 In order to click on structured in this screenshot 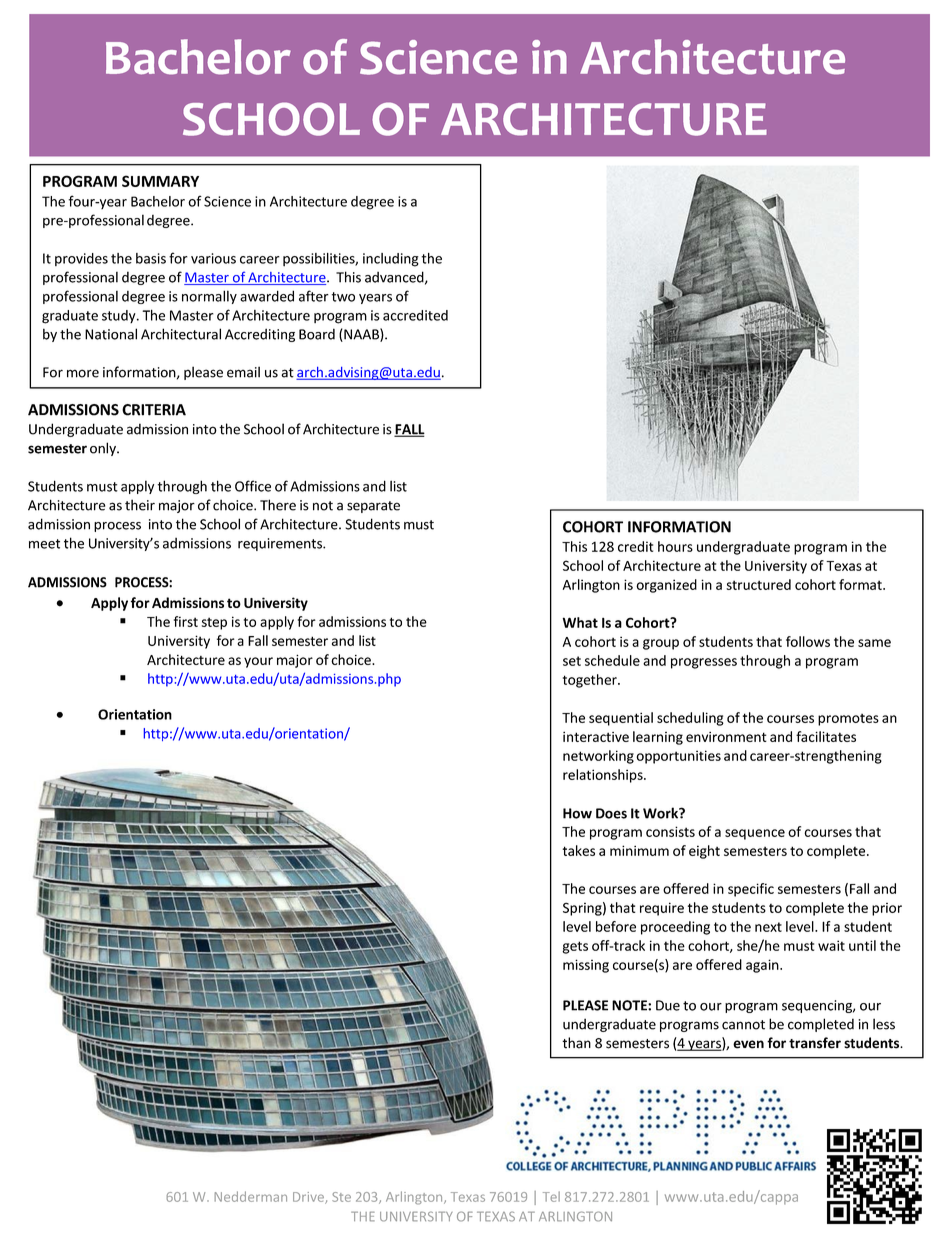, I will do `click(758, 584)`.
